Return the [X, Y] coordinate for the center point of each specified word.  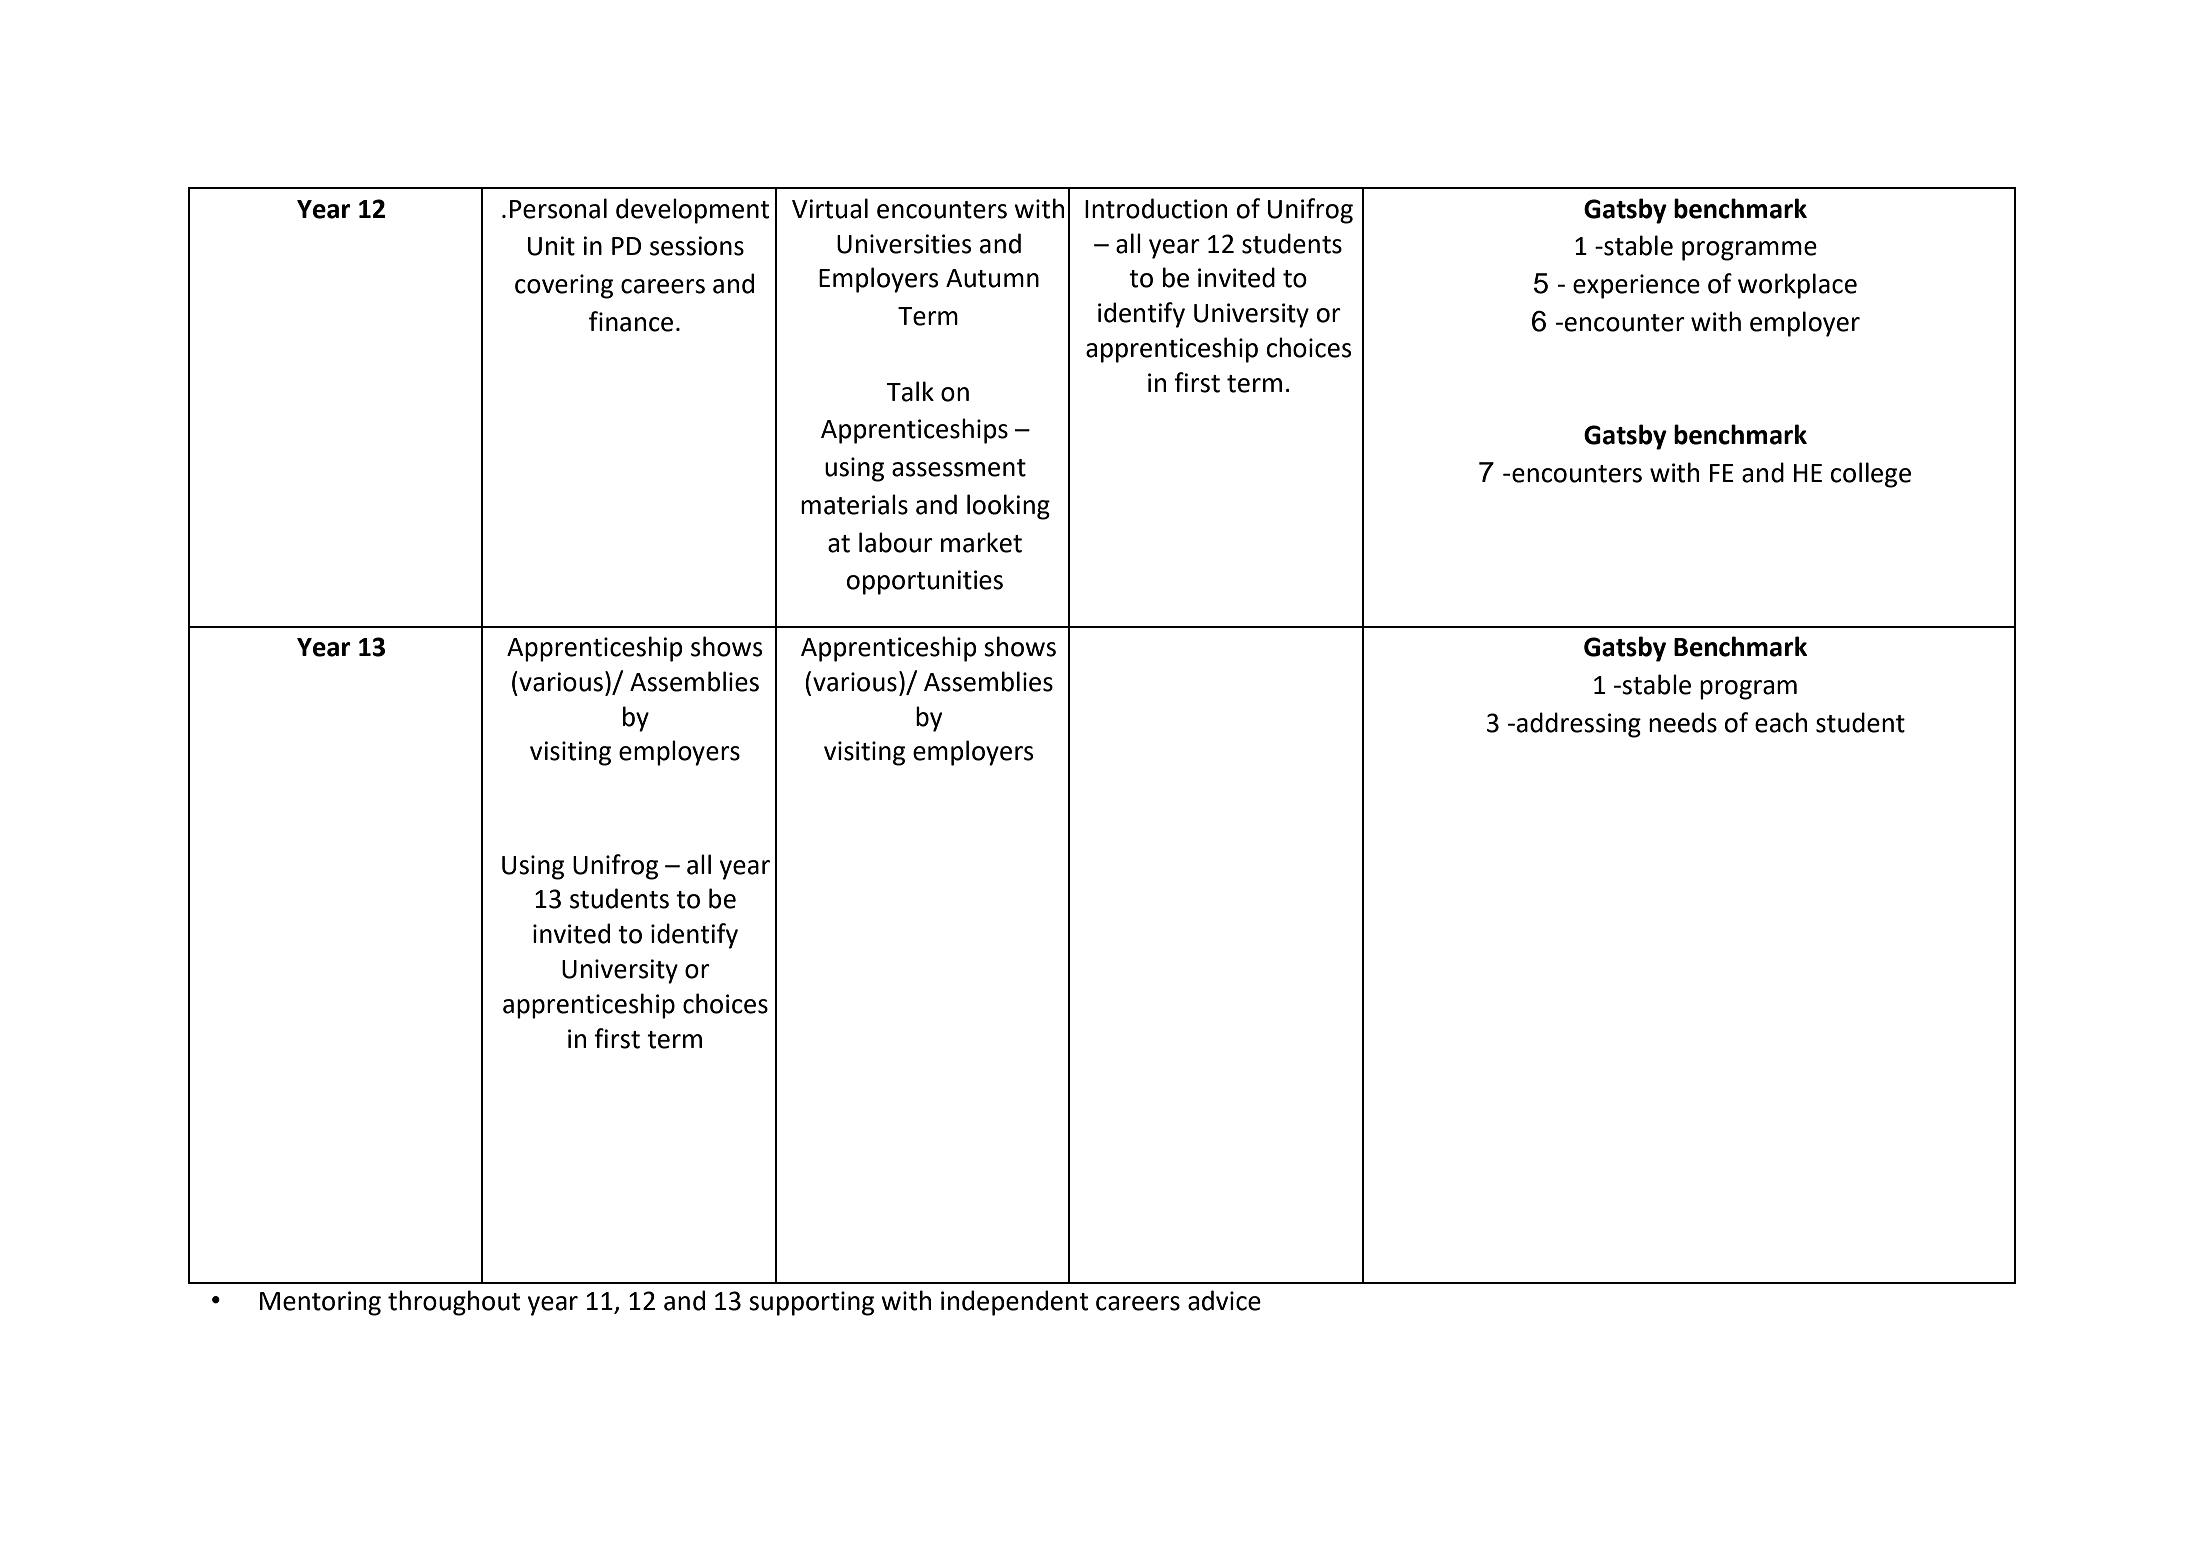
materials [854, 504]
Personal [558, 208]
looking [1008, 507]
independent [1014, 1303]
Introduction [1156, 208]
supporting [811, 1303]
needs [1683, 722]
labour [896, 542]
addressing [1579, 725]
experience [1636, 286]
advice [1224, 1300]
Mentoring [320, 1303]
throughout [454, 1303]
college [1871, 475]
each [1781, 722]
